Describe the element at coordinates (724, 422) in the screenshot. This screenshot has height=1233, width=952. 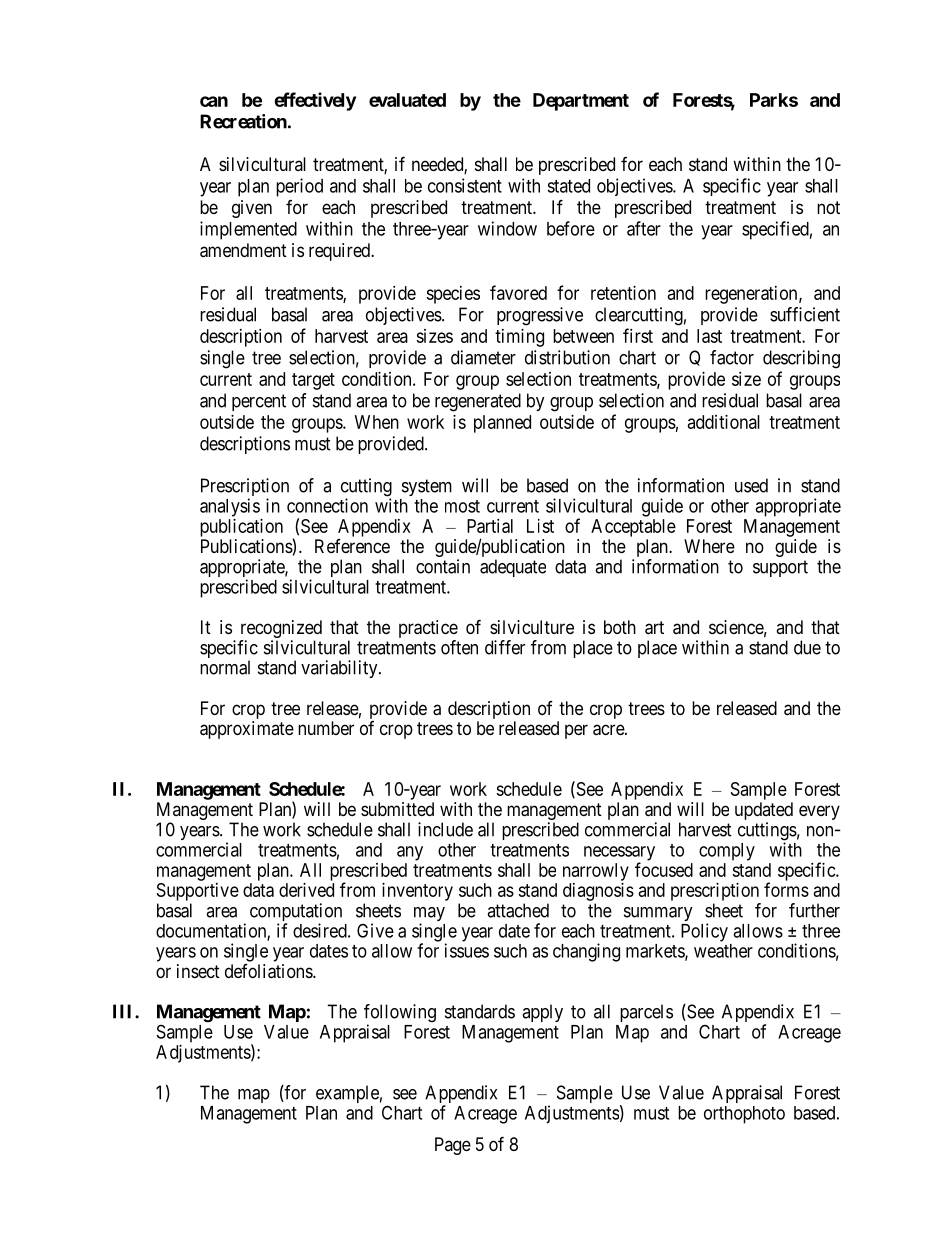
I see `additional` at that location.
